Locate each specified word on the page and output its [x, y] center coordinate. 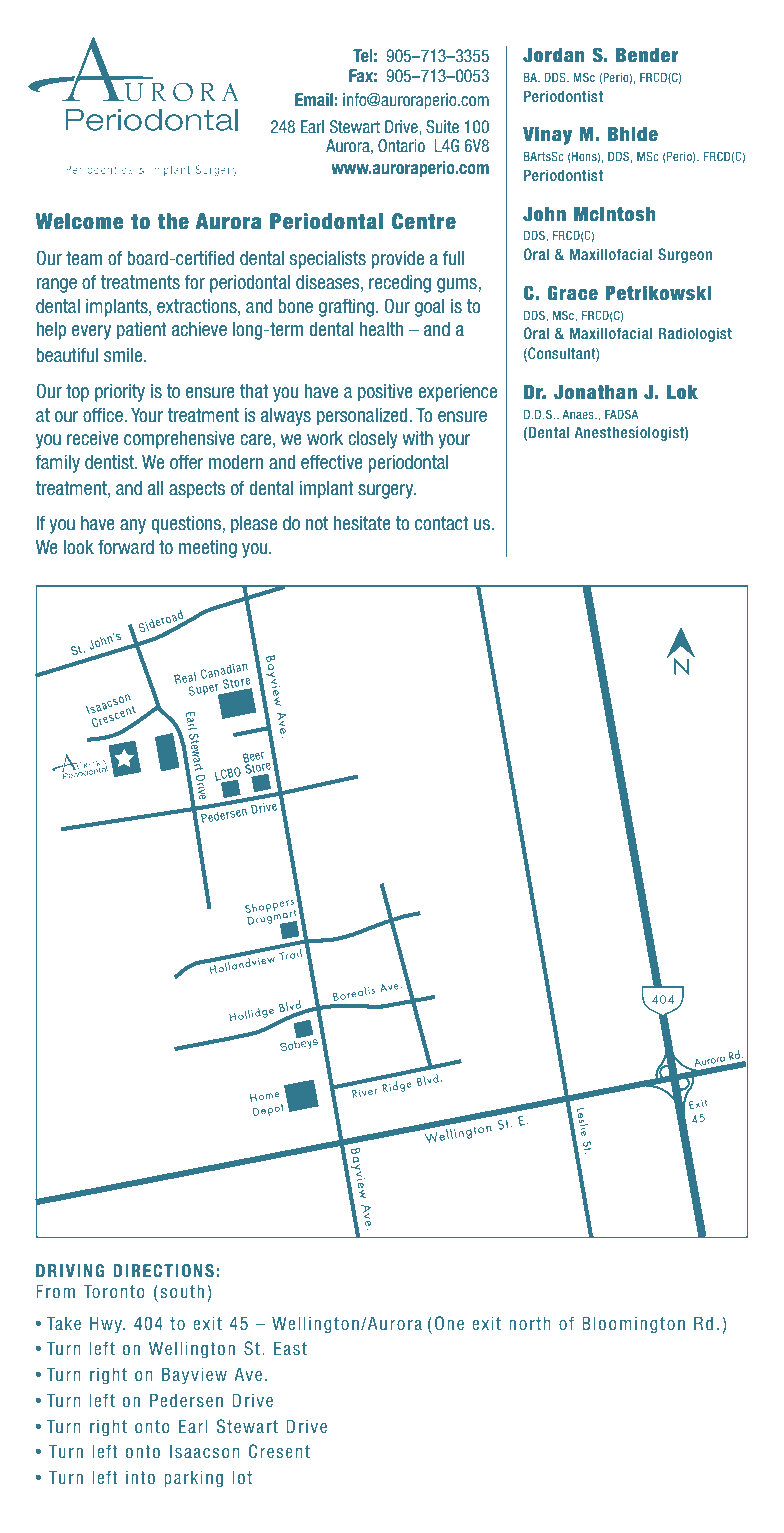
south [182, 1291]
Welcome [79, 221]
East [290, 1348]
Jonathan [595, 392]
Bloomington [633, 1325]
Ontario [401, 145]
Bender [647, 55]
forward [126, 546]
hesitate [362, 523]
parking [193, 1479]
